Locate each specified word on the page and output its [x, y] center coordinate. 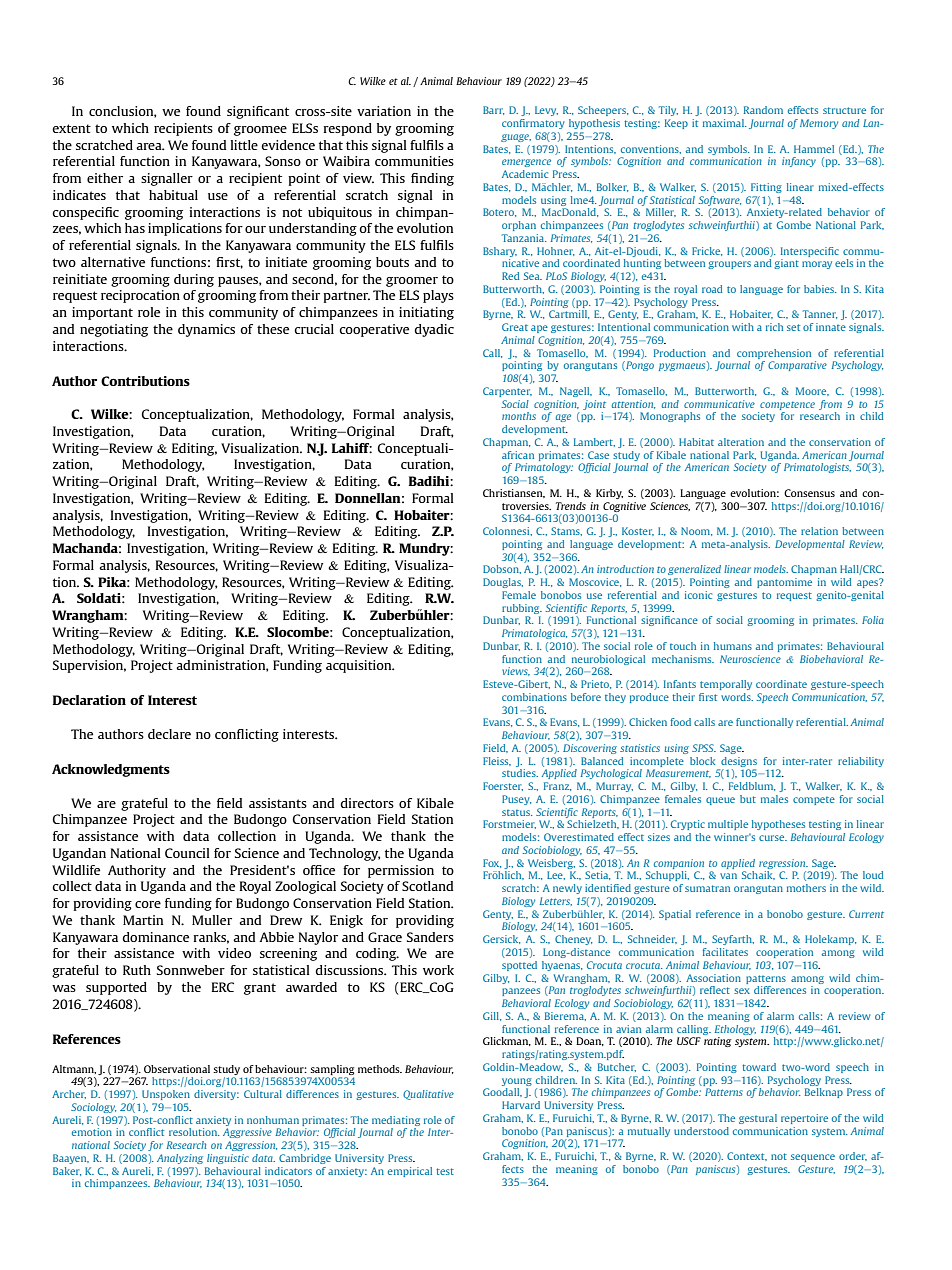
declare [169, 734]
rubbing [522, 609]
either [105, 178]
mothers [806, 888]
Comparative [797, 366]
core [148, 904]
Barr [493, 110]
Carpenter [507, 392]
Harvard [521, 1105]
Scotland [427, 886]
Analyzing [180, 1159]
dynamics [206, 330]
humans [733, 646]
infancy [799, 162]
